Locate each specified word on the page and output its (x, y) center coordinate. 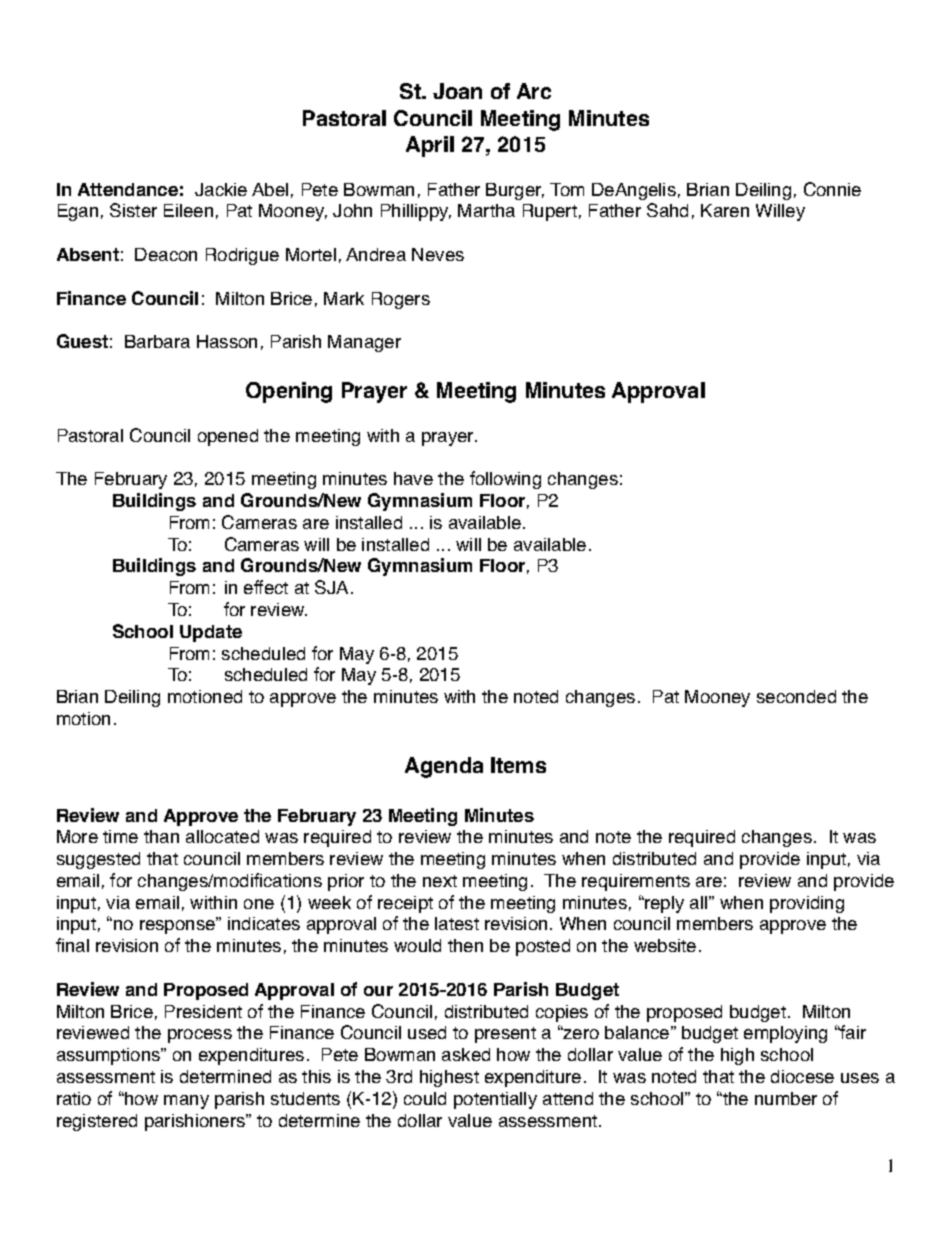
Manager (364, 343)
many (186, 1102)
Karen (725, 210)
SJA (331, 587)
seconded (796, 696)
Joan (457, 91)
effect (266, 587)
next (440, 881)
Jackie (221, 189)
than (161, 836)
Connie (832, 189)
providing (807, 904)
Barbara (157, 341)
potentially (495, 1100)
